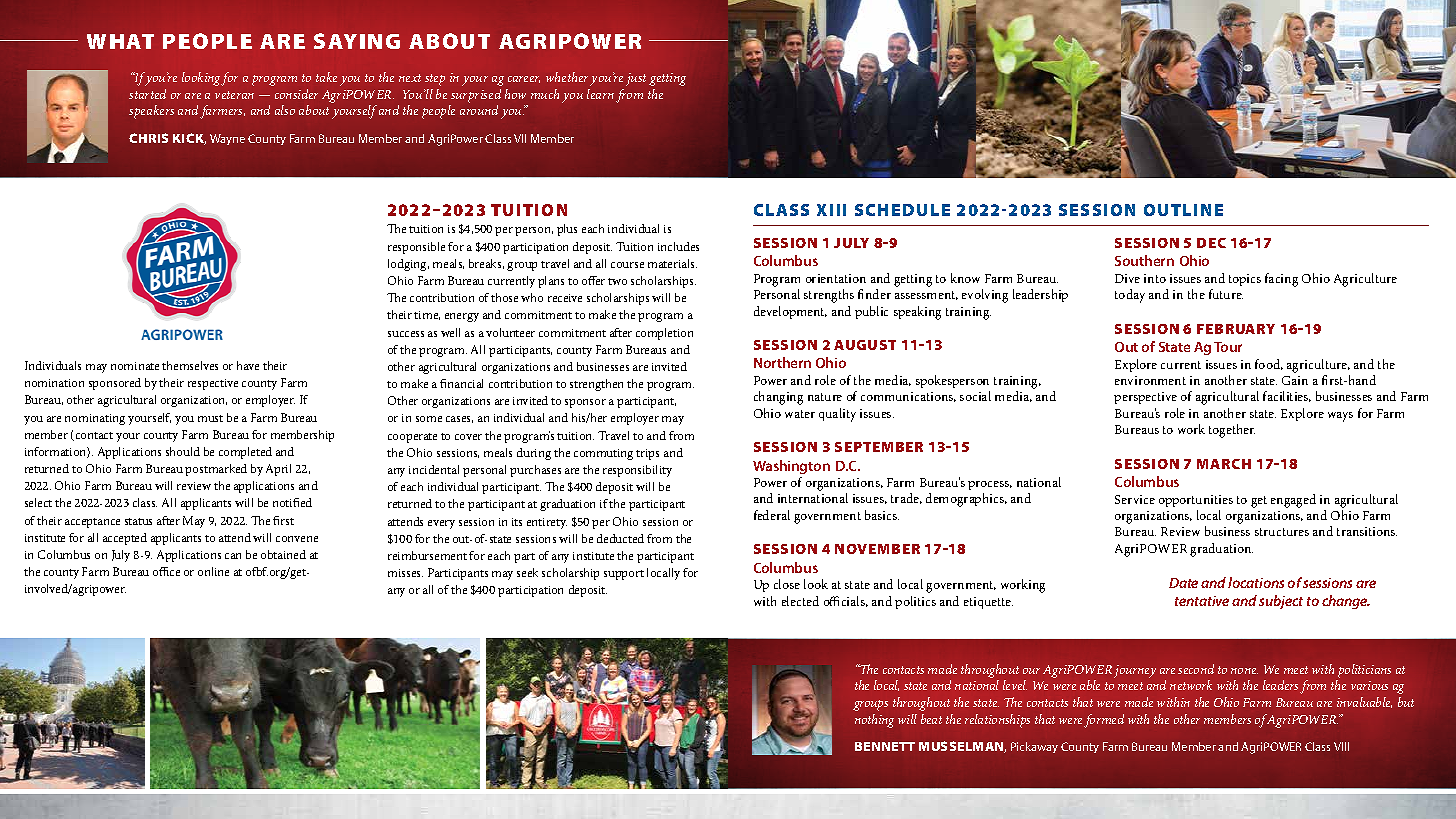 This screenshot has height=819, width=1456. Describe the element at coordinates (636, 79) in the screenshot. I see `just` at that location.
